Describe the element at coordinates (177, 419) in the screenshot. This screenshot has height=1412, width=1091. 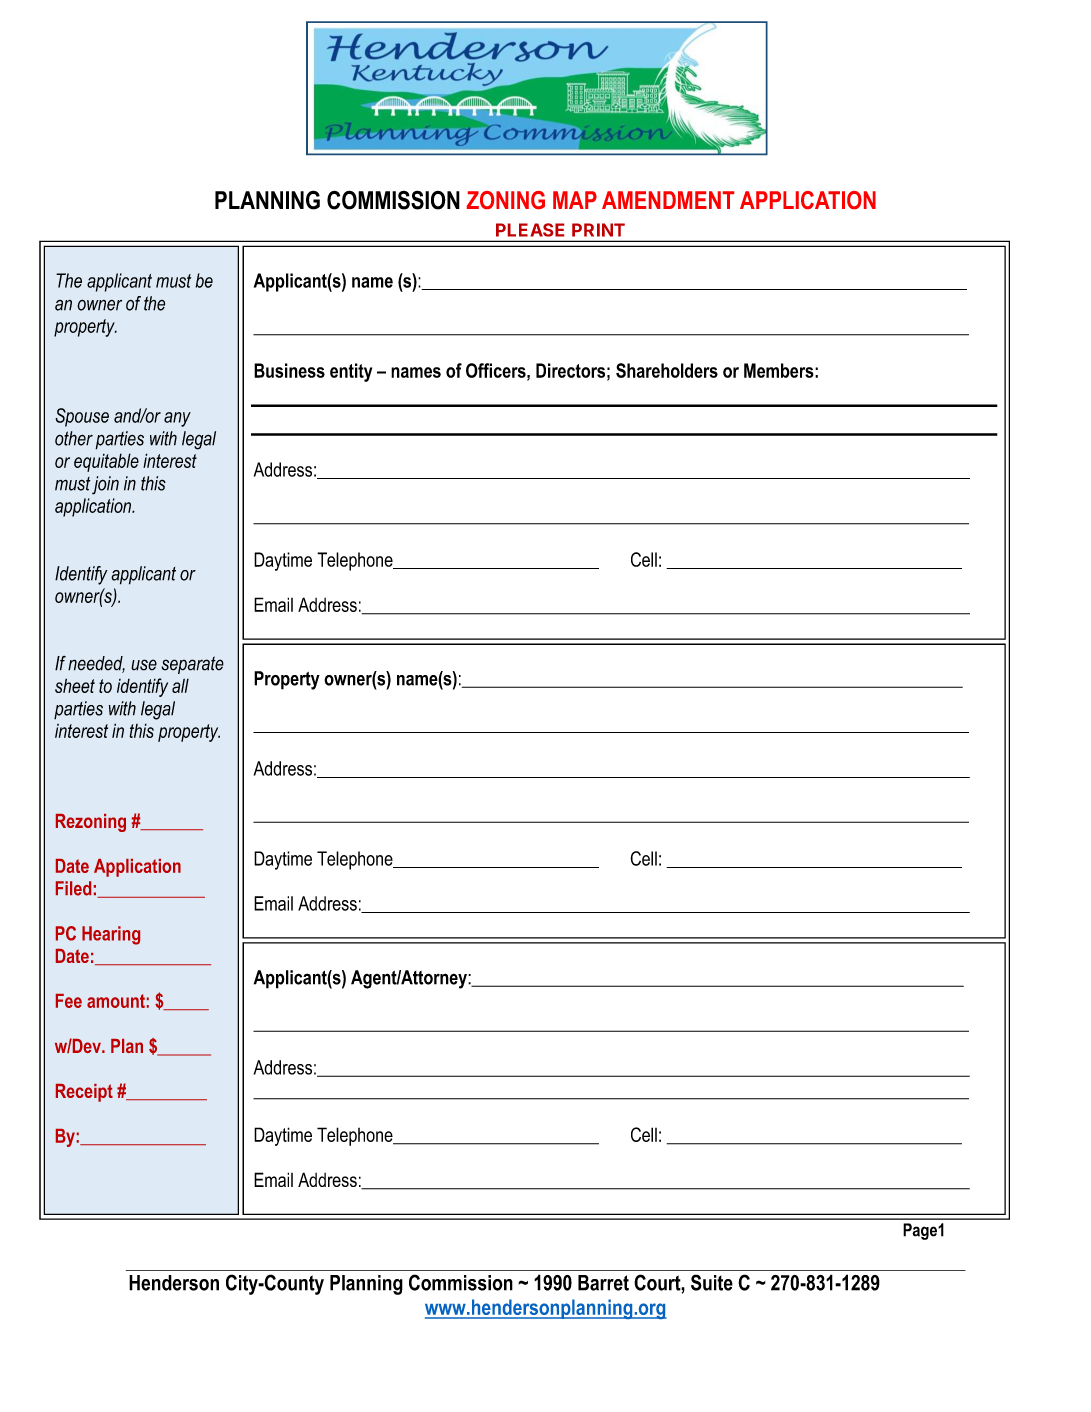
I see `any` at that location.
